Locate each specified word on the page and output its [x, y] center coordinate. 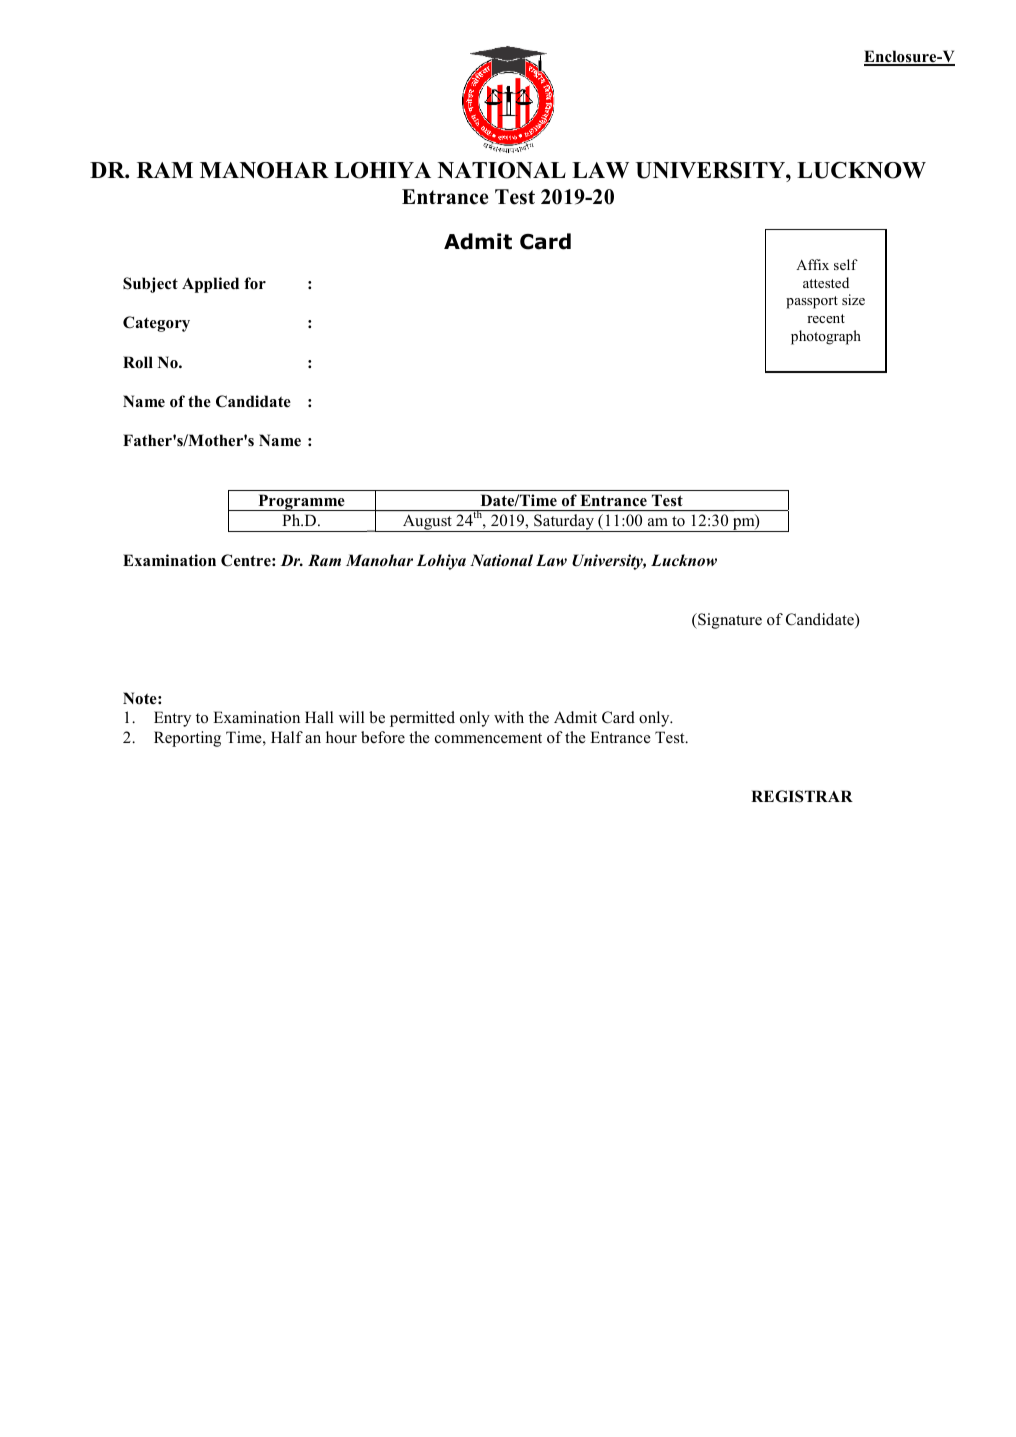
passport [812, 302]
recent [826, 318]
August [427, 523]
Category [156, 324]
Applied [210, 285]
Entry [172, 719]
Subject [150, 285]
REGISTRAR [802, 796]
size [853, 299]
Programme [301, 502]
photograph [826, 337]
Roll [138, 362]
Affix [812, 264]
